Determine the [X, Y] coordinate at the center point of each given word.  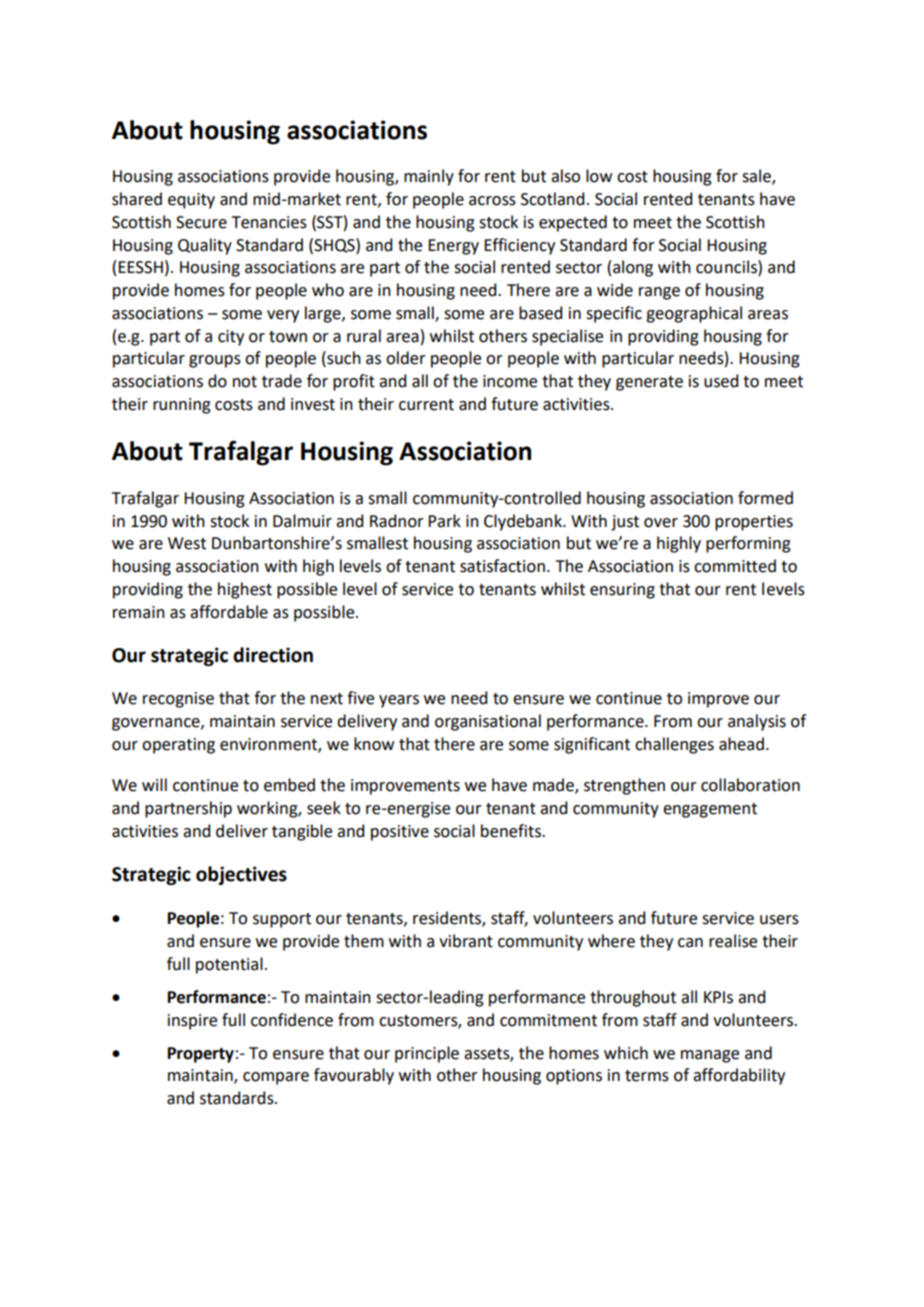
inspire [192, 1022]
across [492, 201]
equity [191, 201]
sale [757, 177]
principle [427, 1054]
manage [710, 1056]
